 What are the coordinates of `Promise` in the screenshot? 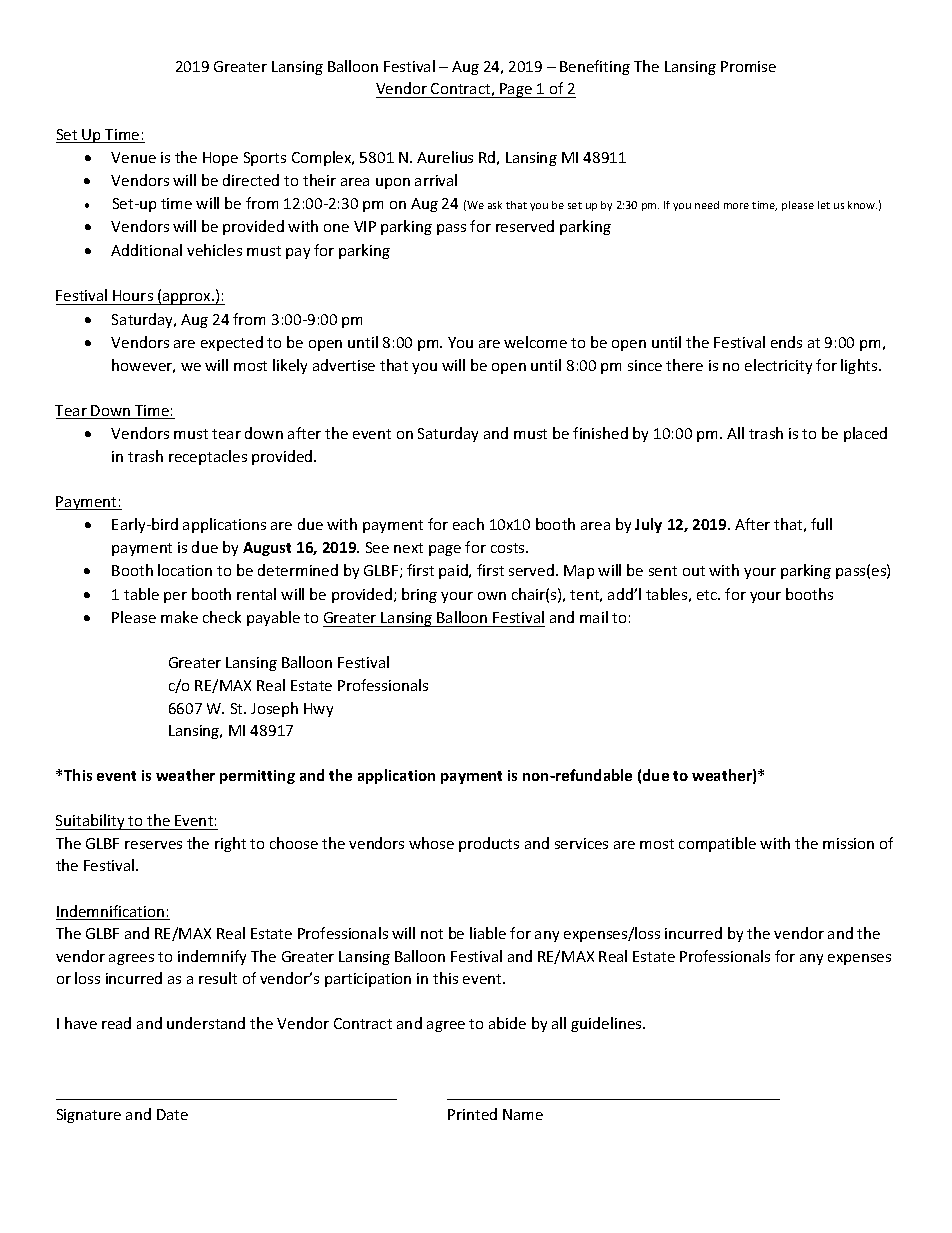 It's located at (748, 66).
